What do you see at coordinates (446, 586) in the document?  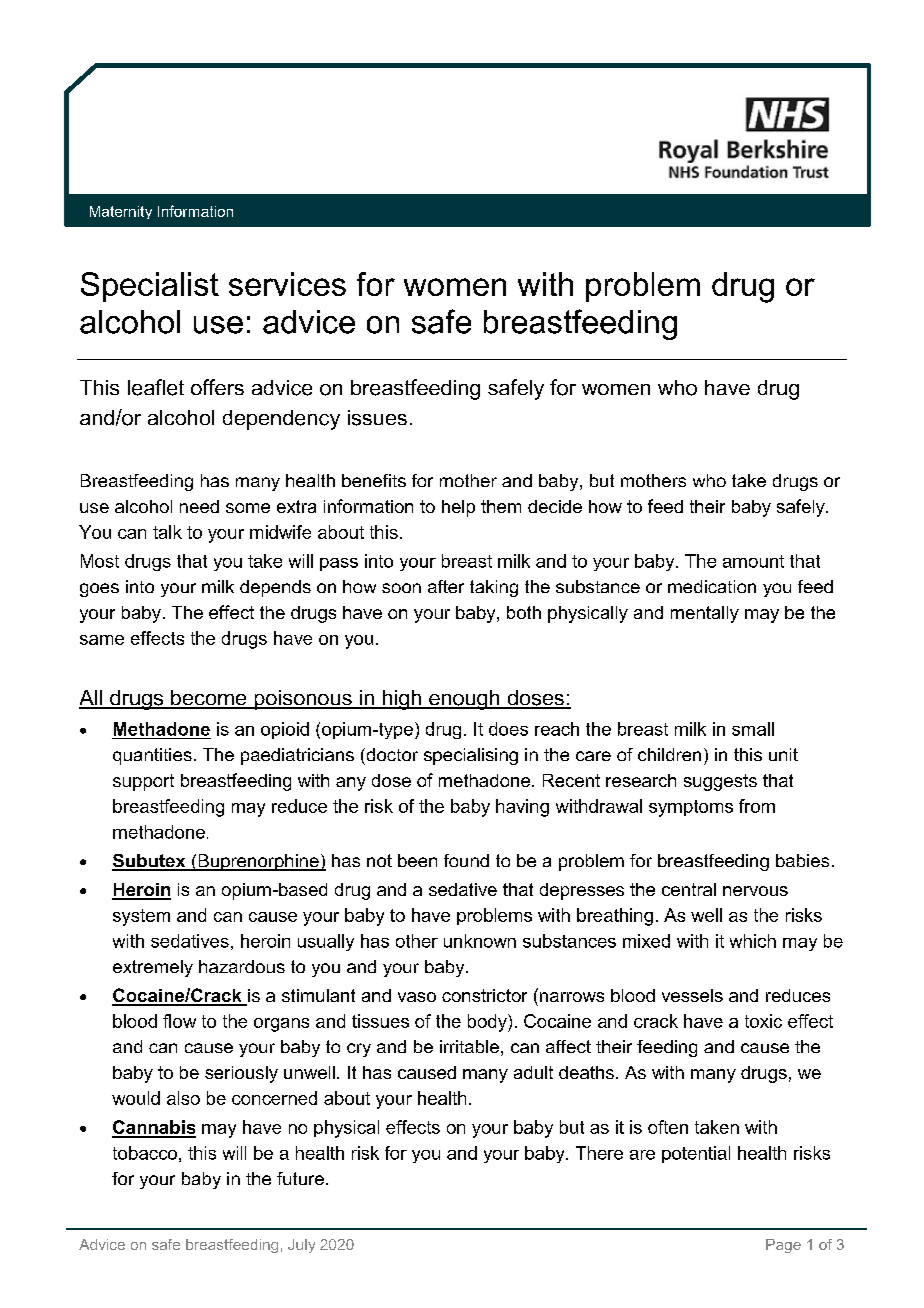 I see `after` at bounding box center [446, 586].
